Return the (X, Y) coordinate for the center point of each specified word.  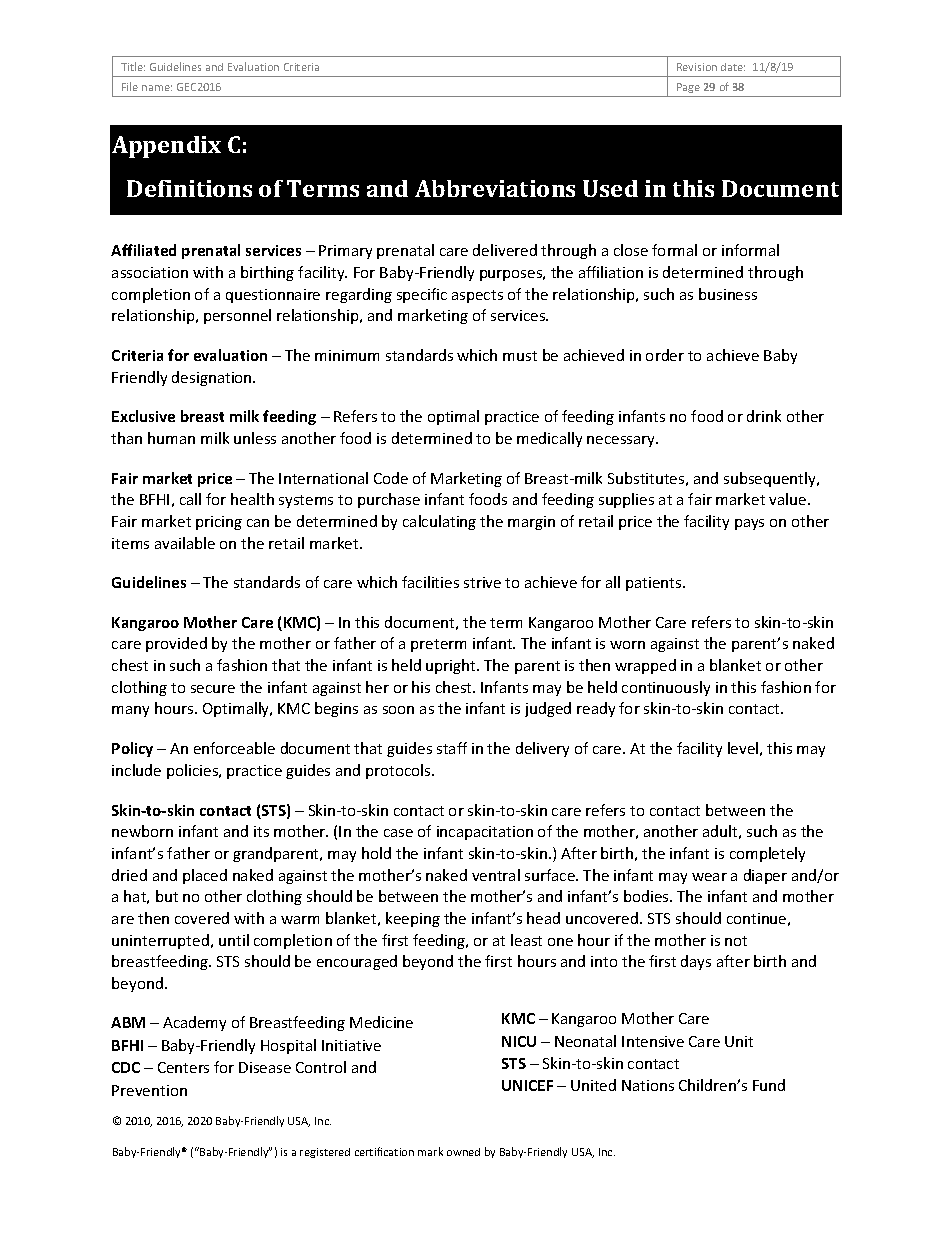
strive (482, 582)
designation (213, 378)
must (520, 356)
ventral (496, 875)
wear (709, 877)
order (665, 355)
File (130, 86)
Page (688, 88)
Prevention (149, 1090)
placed (205, 876)
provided (176, 644)
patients (655, 584)
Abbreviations (495, 188)
